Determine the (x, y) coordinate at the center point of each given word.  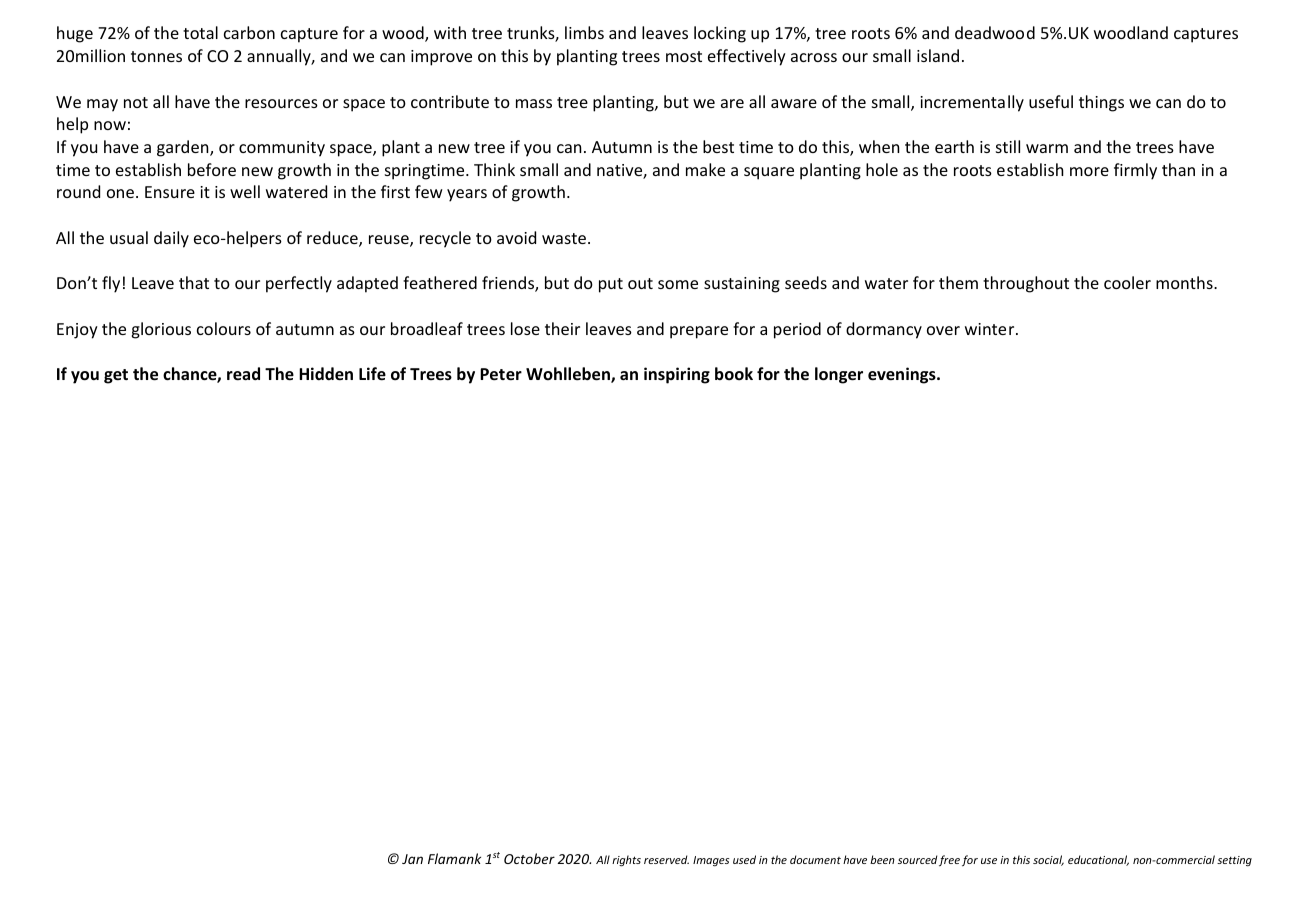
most (684, 56)
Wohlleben (569, 375)
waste (565, 238)
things (1101, 103)
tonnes (156, 56)
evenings (903, 375)
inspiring (677, 375)
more (1089, 171)
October (529, 858)
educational (1098, 860)
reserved (666, 859)
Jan (412, 859)
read (243, 374)
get (116, 376)
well (245, 191)
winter (991, 329)
